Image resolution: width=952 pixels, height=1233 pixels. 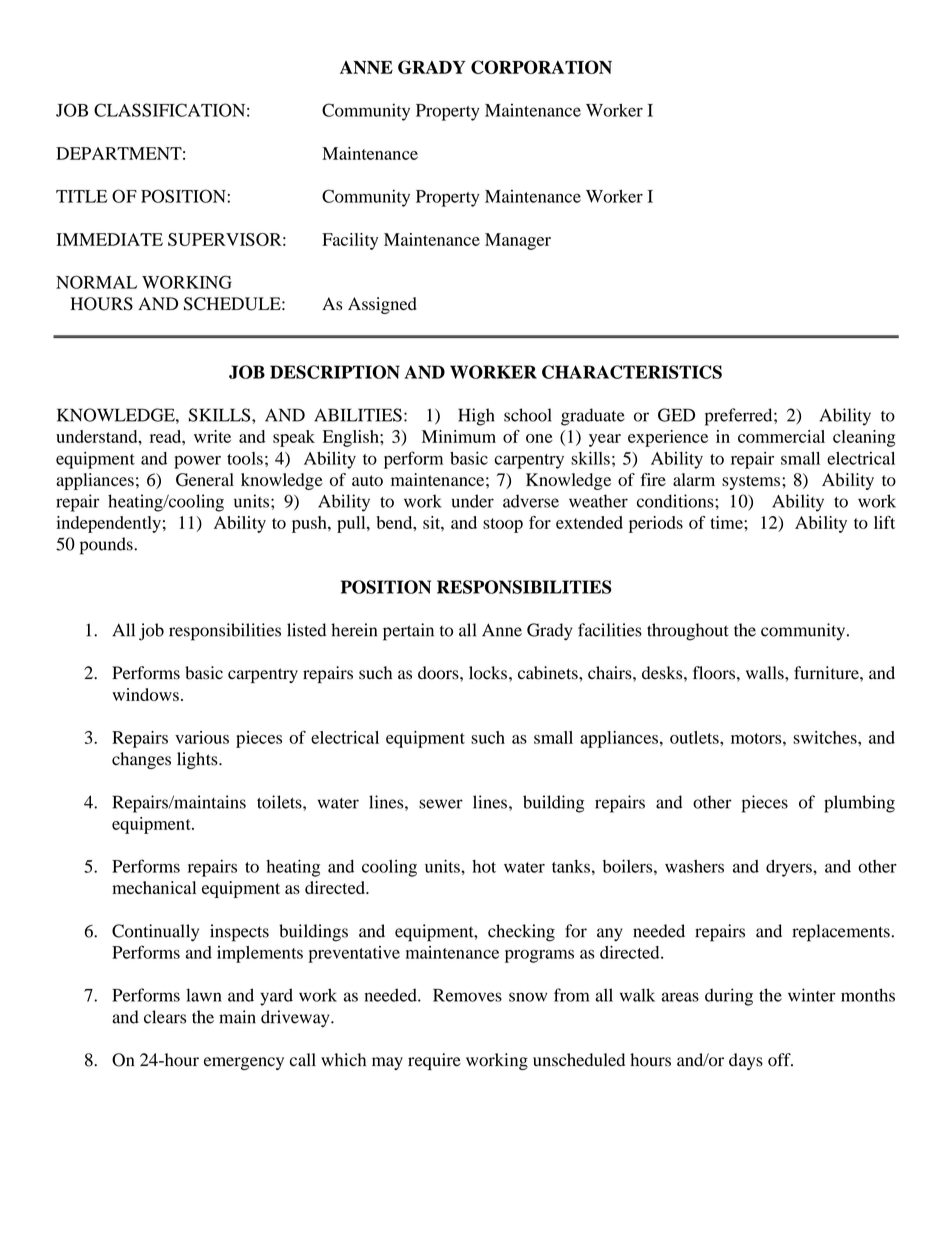 I want to click on off, so click(x=780, y=1060).
